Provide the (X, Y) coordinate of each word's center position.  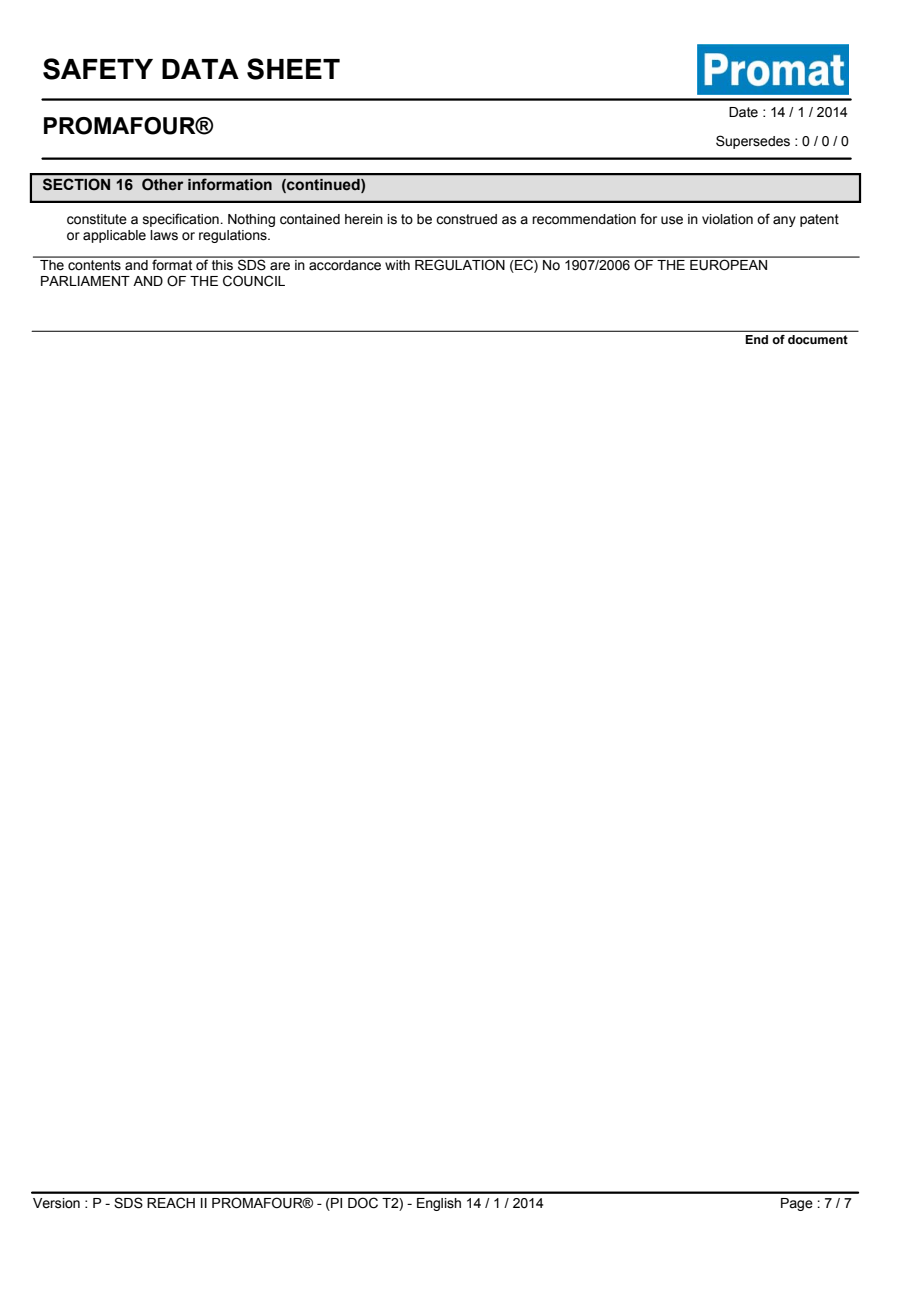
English (439, 1204)
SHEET (293, 69)
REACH (171, 1203)
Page (797, 1204)
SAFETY (98, 69)
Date (743, 112)
